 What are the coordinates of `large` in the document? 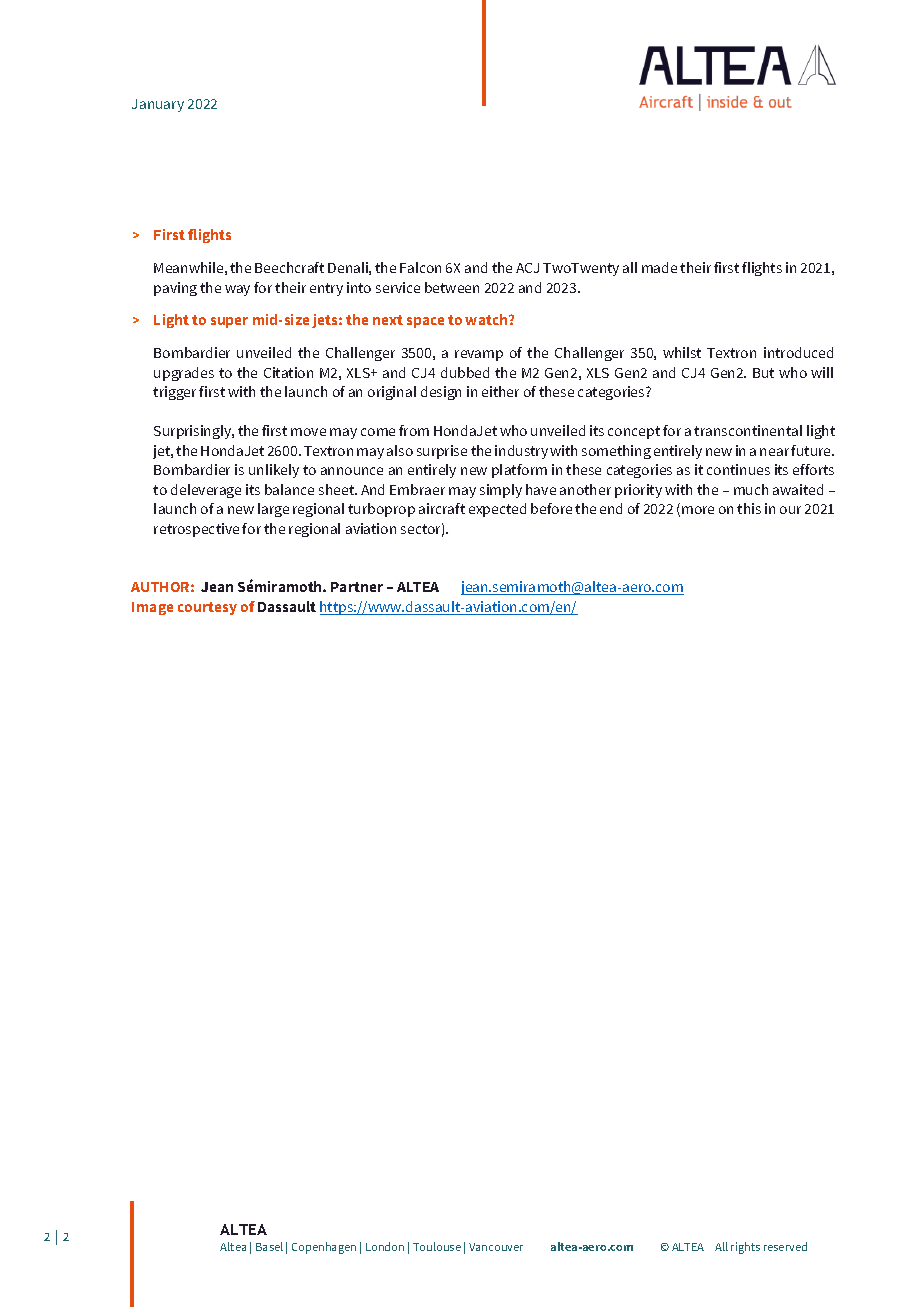 It's located at (273, 510).
